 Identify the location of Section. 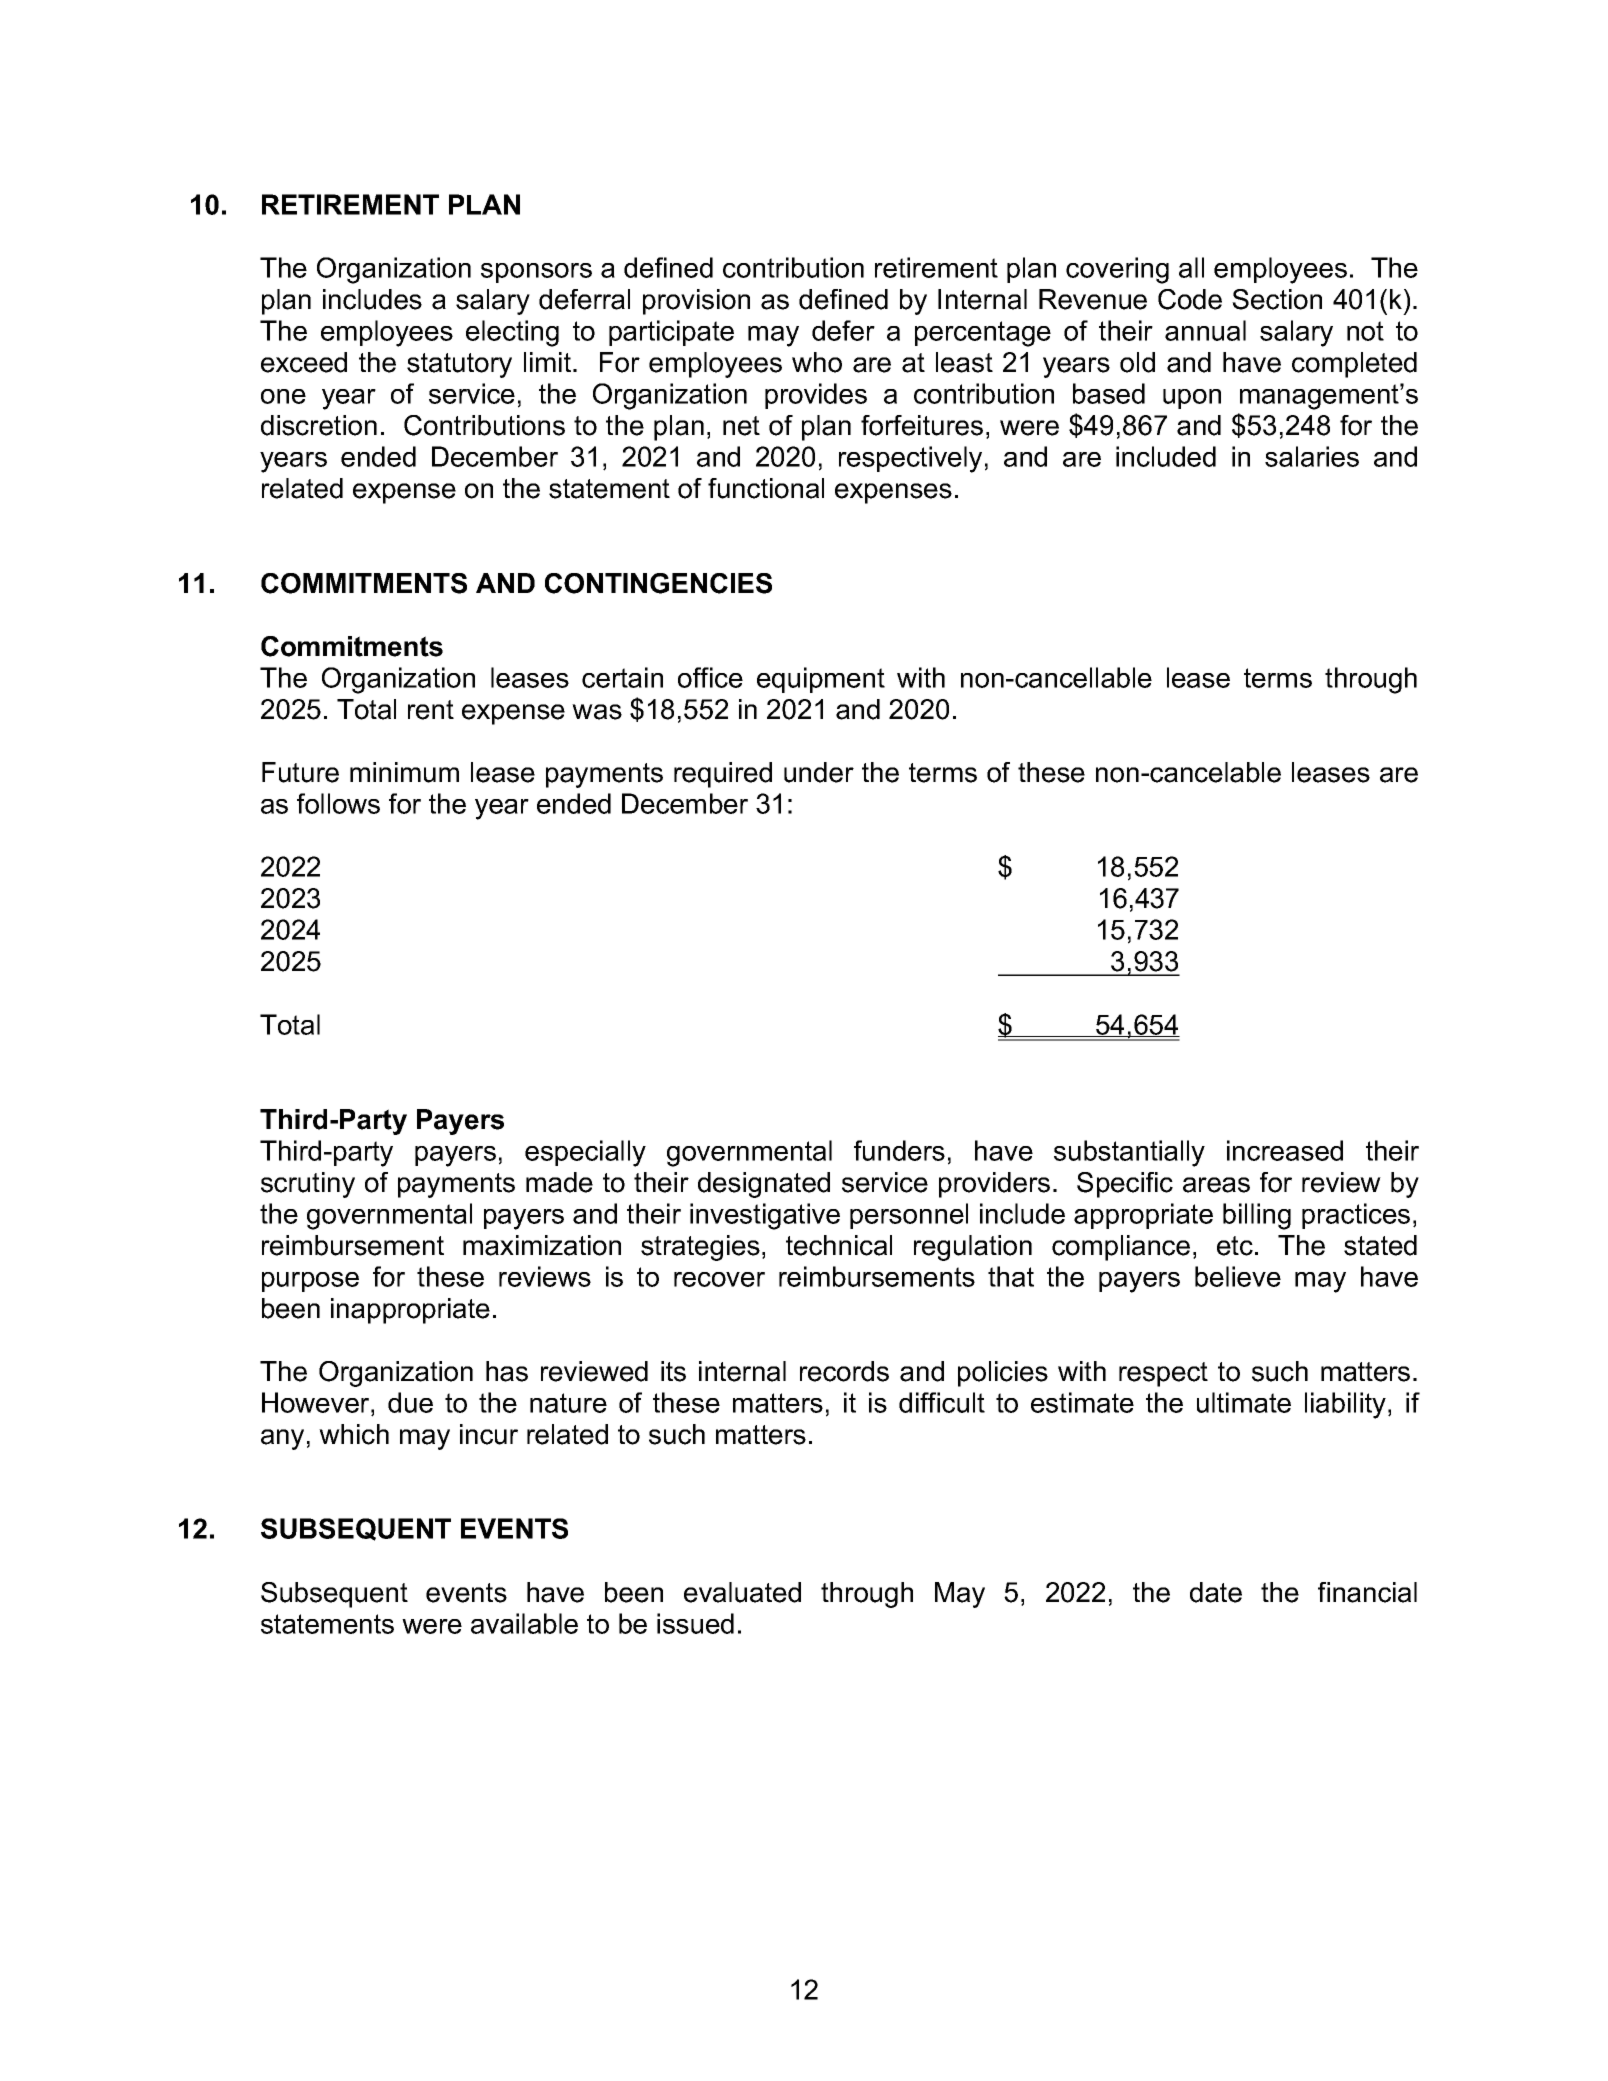
(1277, 299).
